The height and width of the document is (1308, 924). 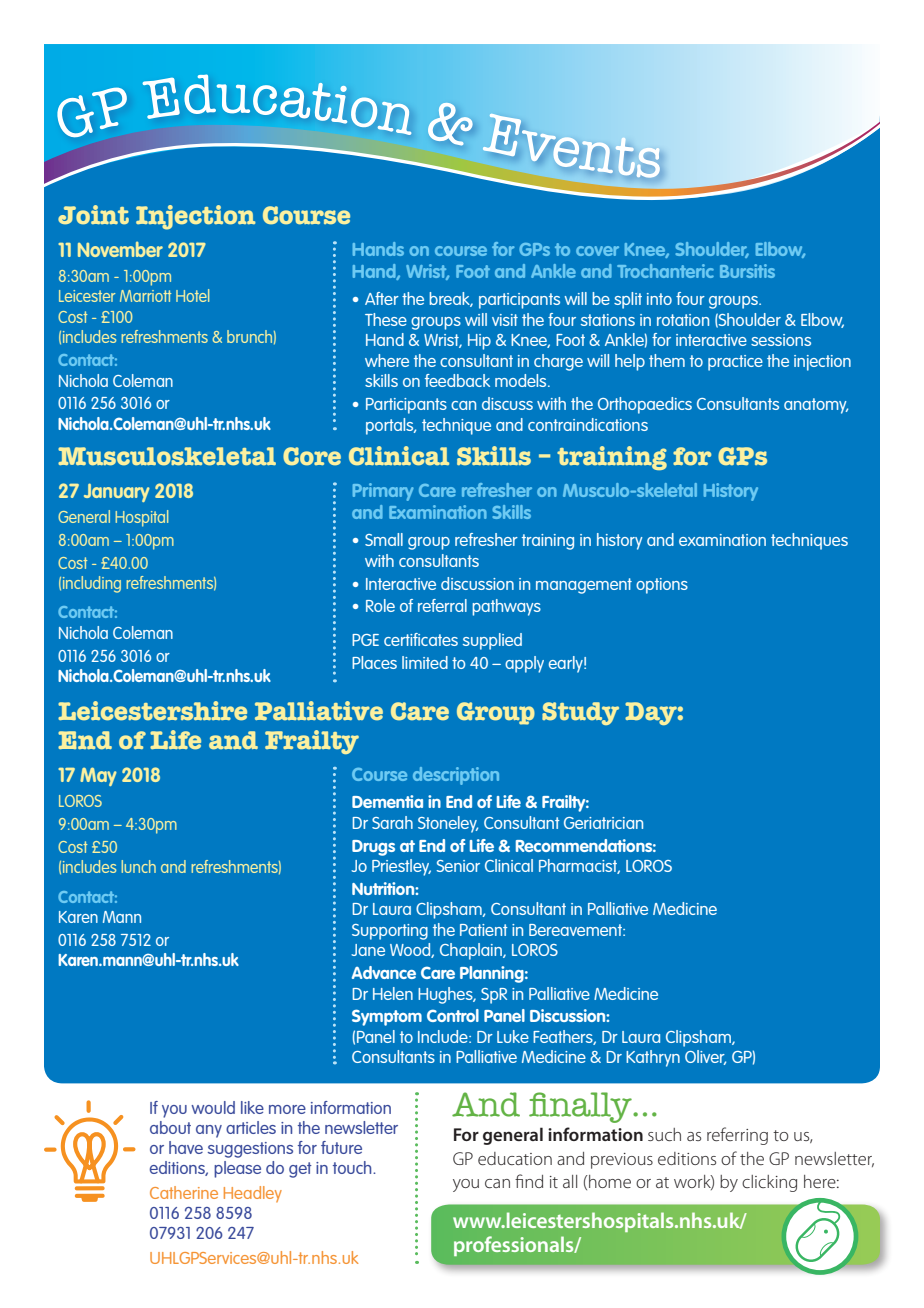 What do you see at coordinates (580, 713) in the document?
I see `Study` at bounding box center [580, 713].
